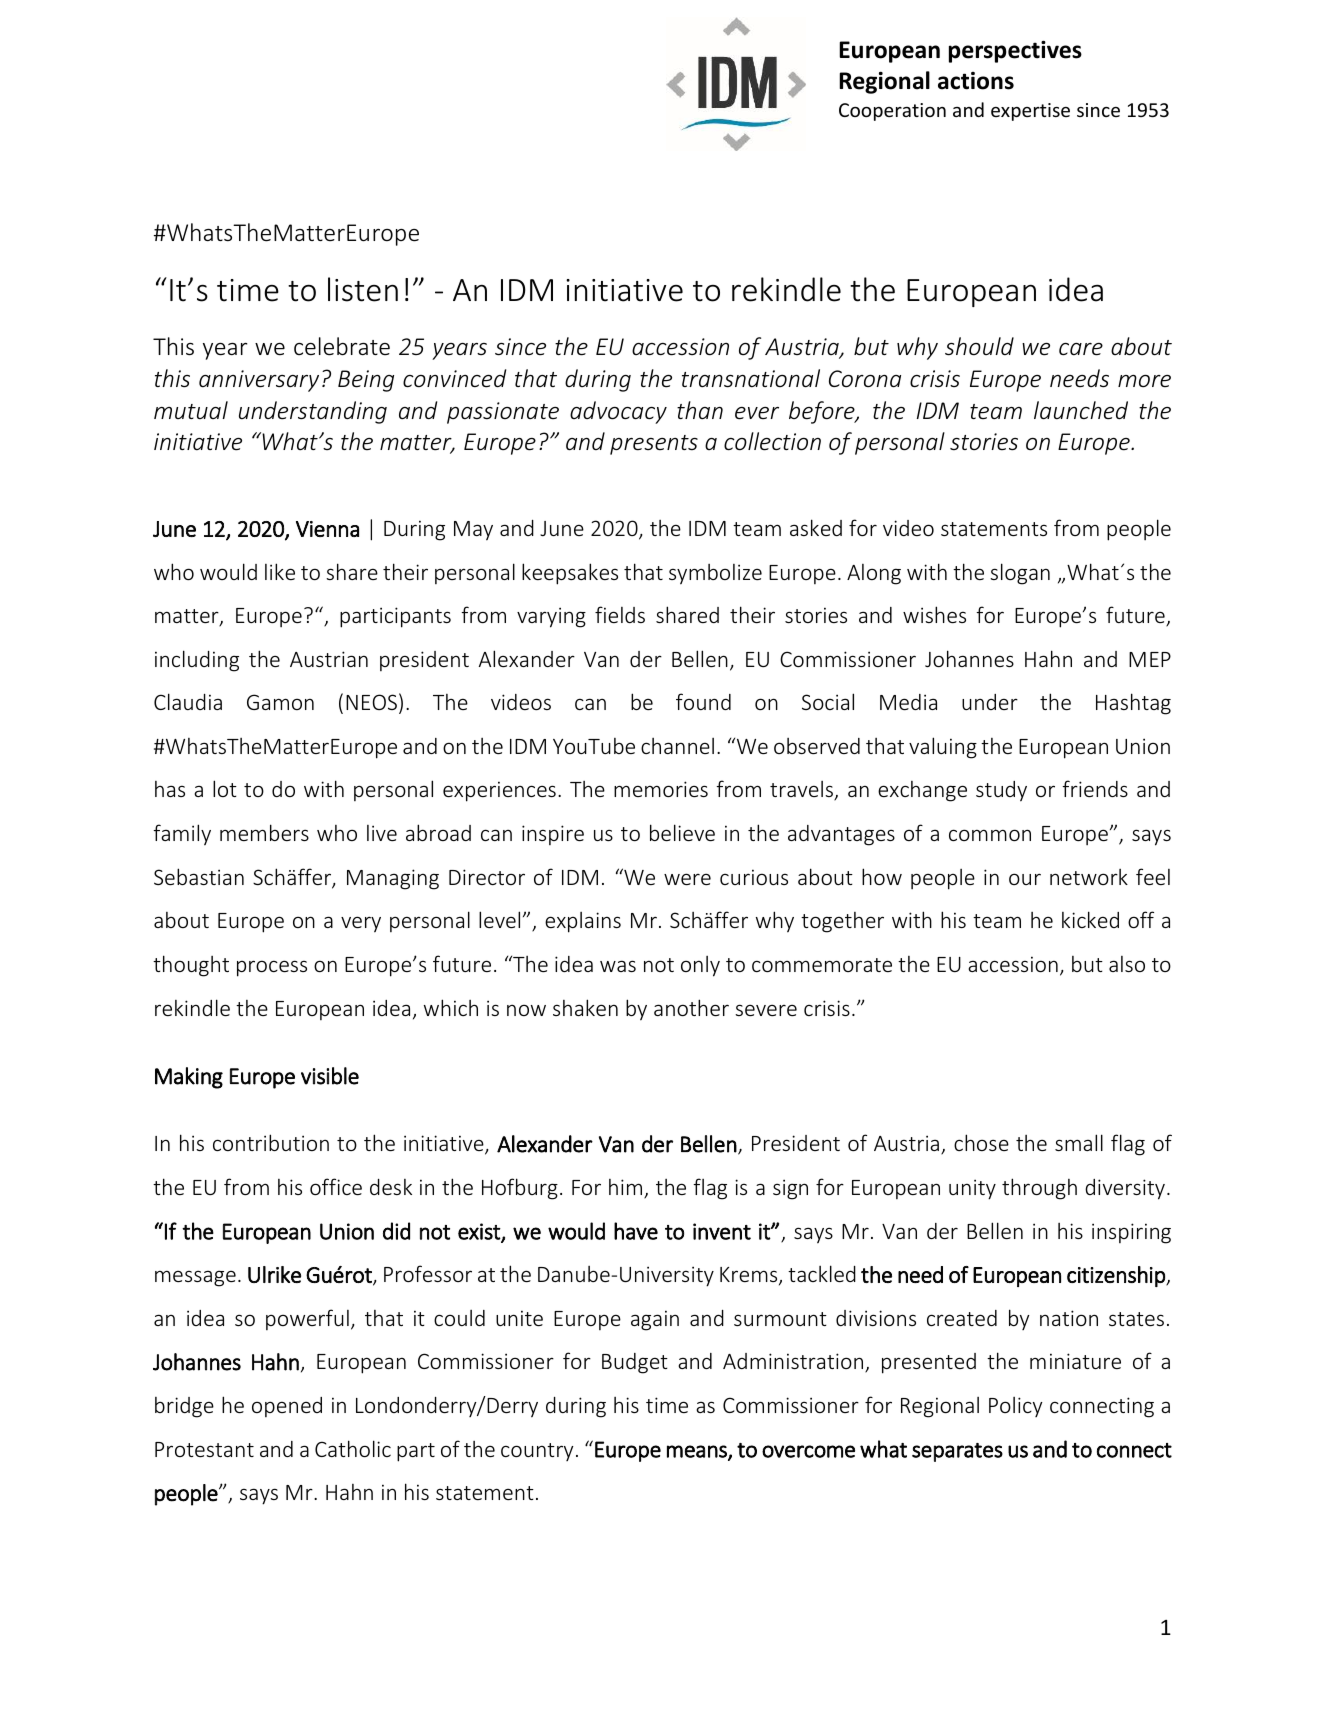  Describe the element at coordinates (287, 1407) in the page. I see `opened` at that location.
